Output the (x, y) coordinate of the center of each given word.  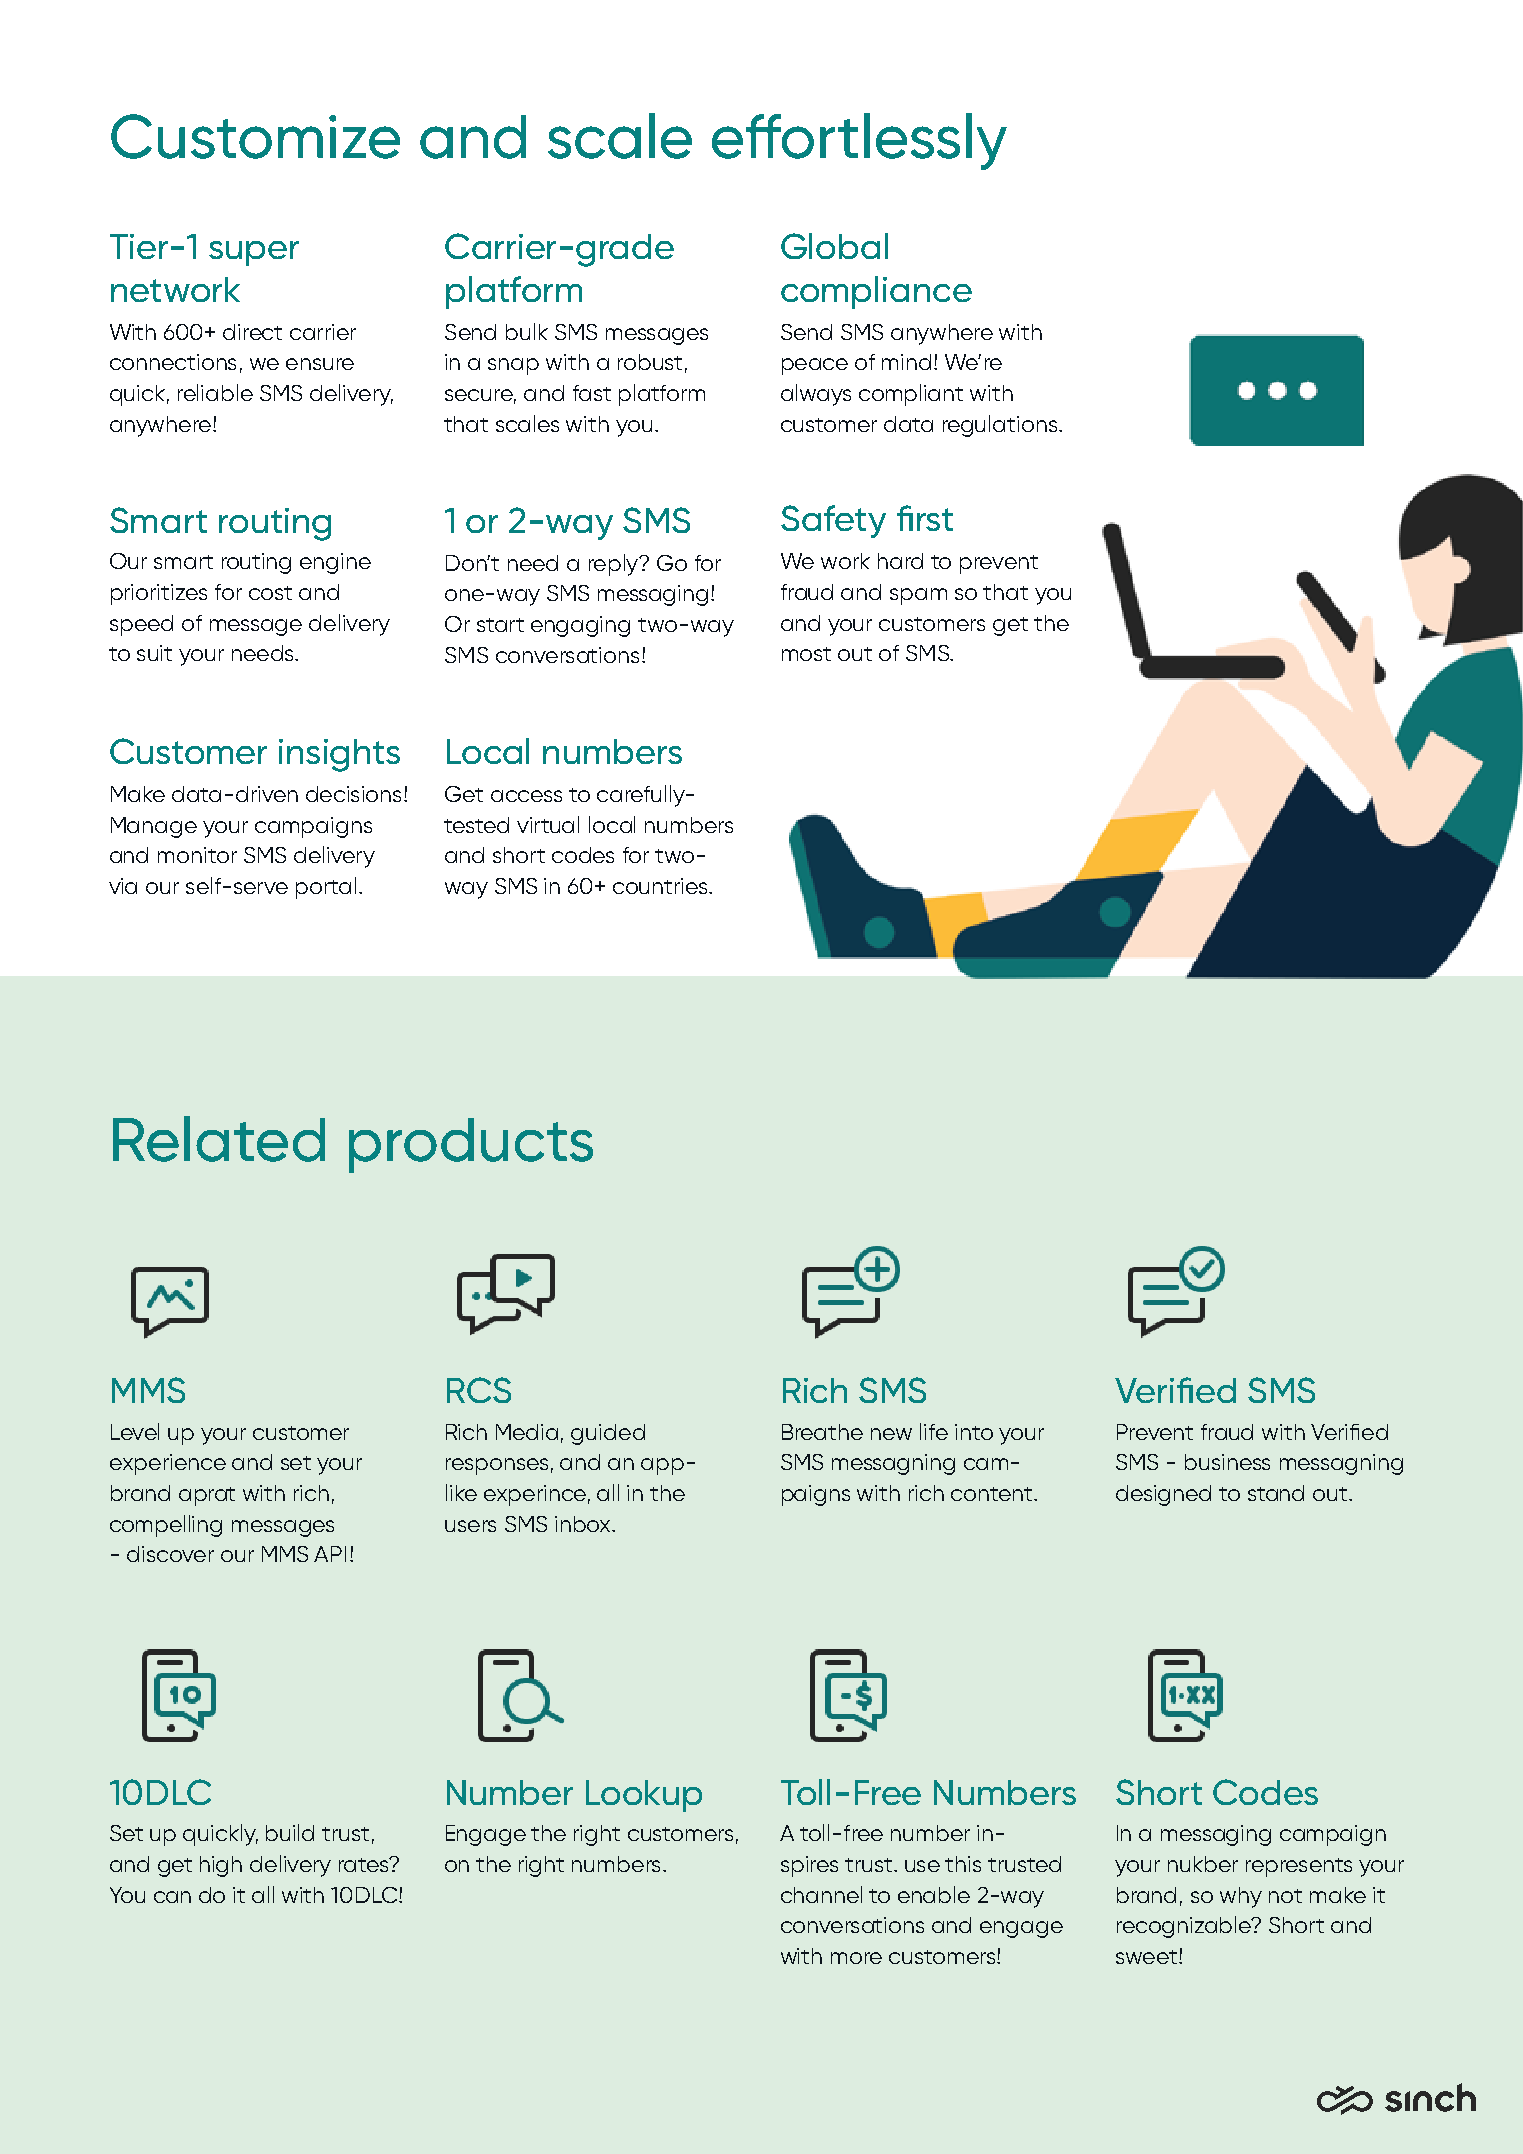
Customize (255, 136)
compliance (876, 292)
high (221, 1866)
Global (834, 246)
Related (219, 1139)
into (974, 1432)
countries (661, 886)
